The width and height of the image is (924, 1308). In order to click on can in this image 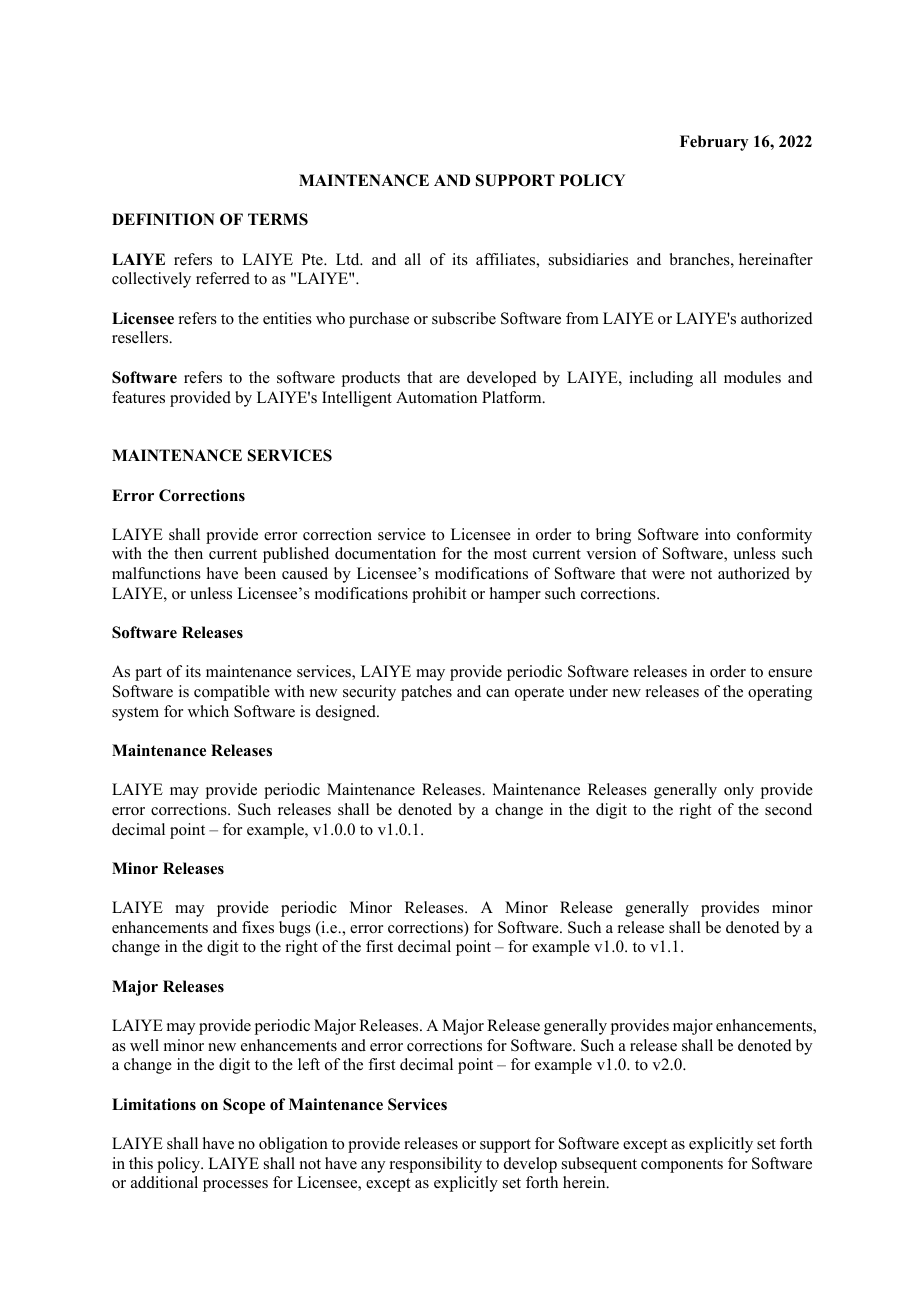, I will do `click(497, 693)`.
